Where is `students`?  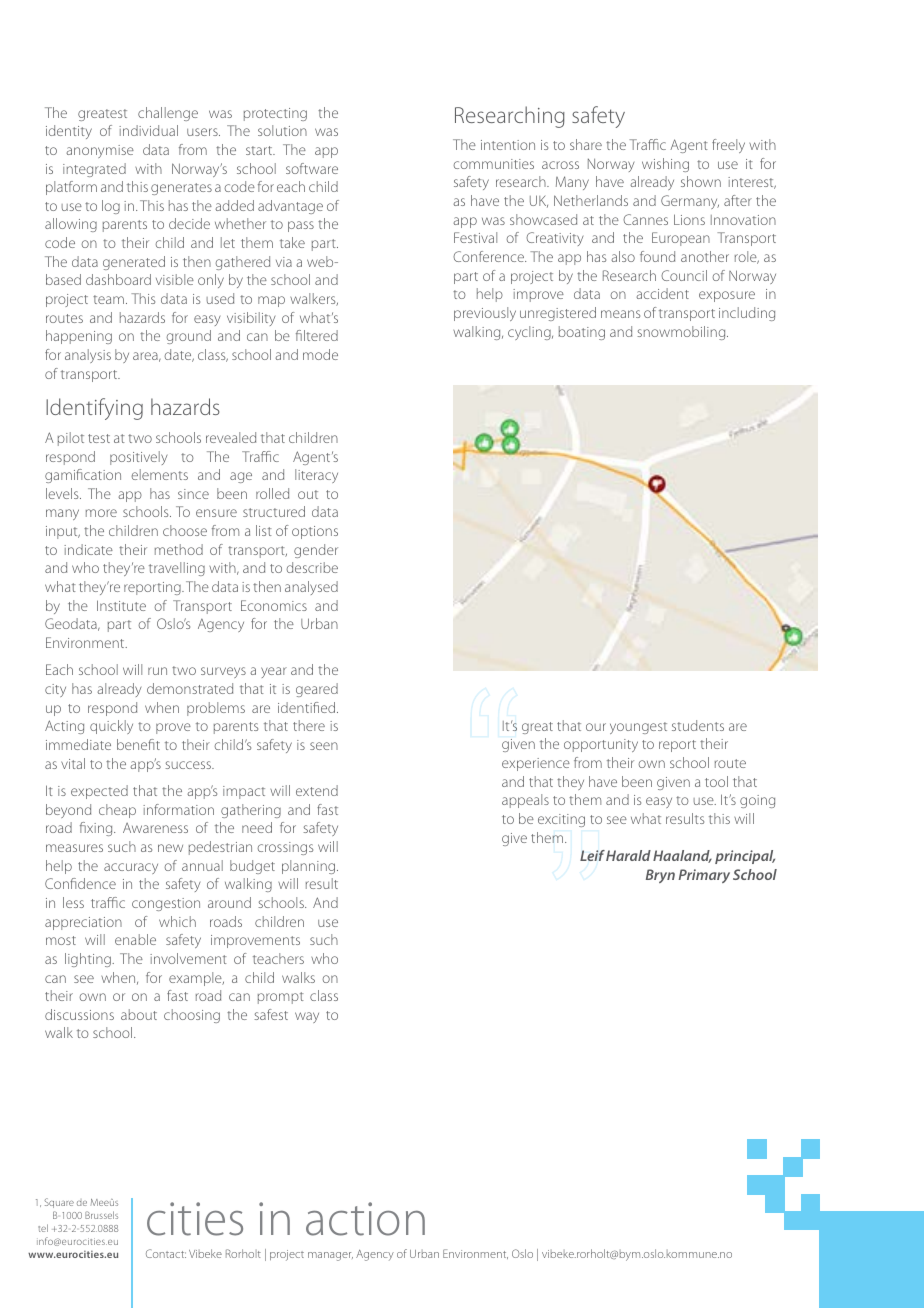
students is located at coordinates (698, 725).
